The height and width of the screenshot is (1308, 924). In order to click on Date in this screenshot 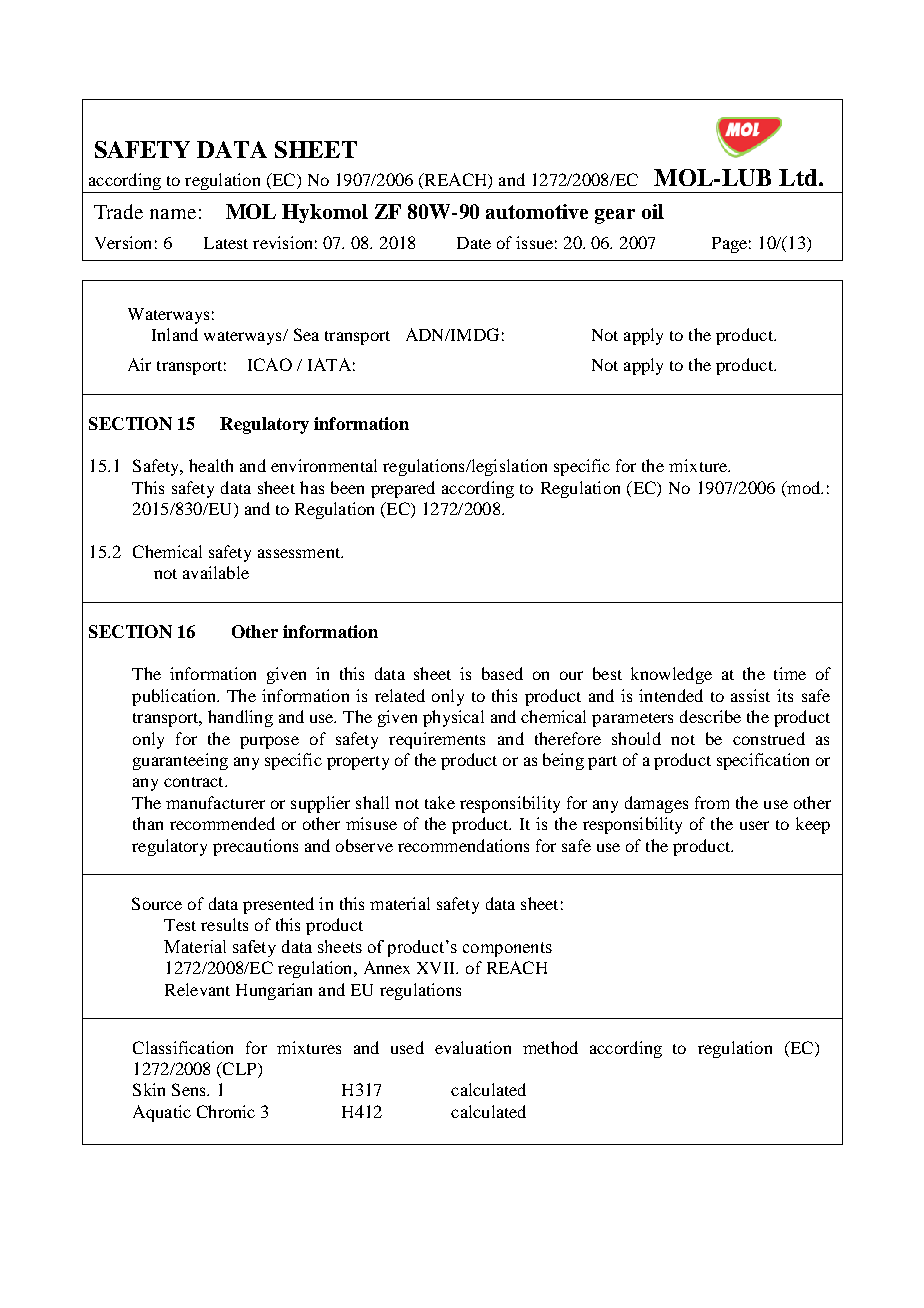, I will do `click(474, 243)`.
